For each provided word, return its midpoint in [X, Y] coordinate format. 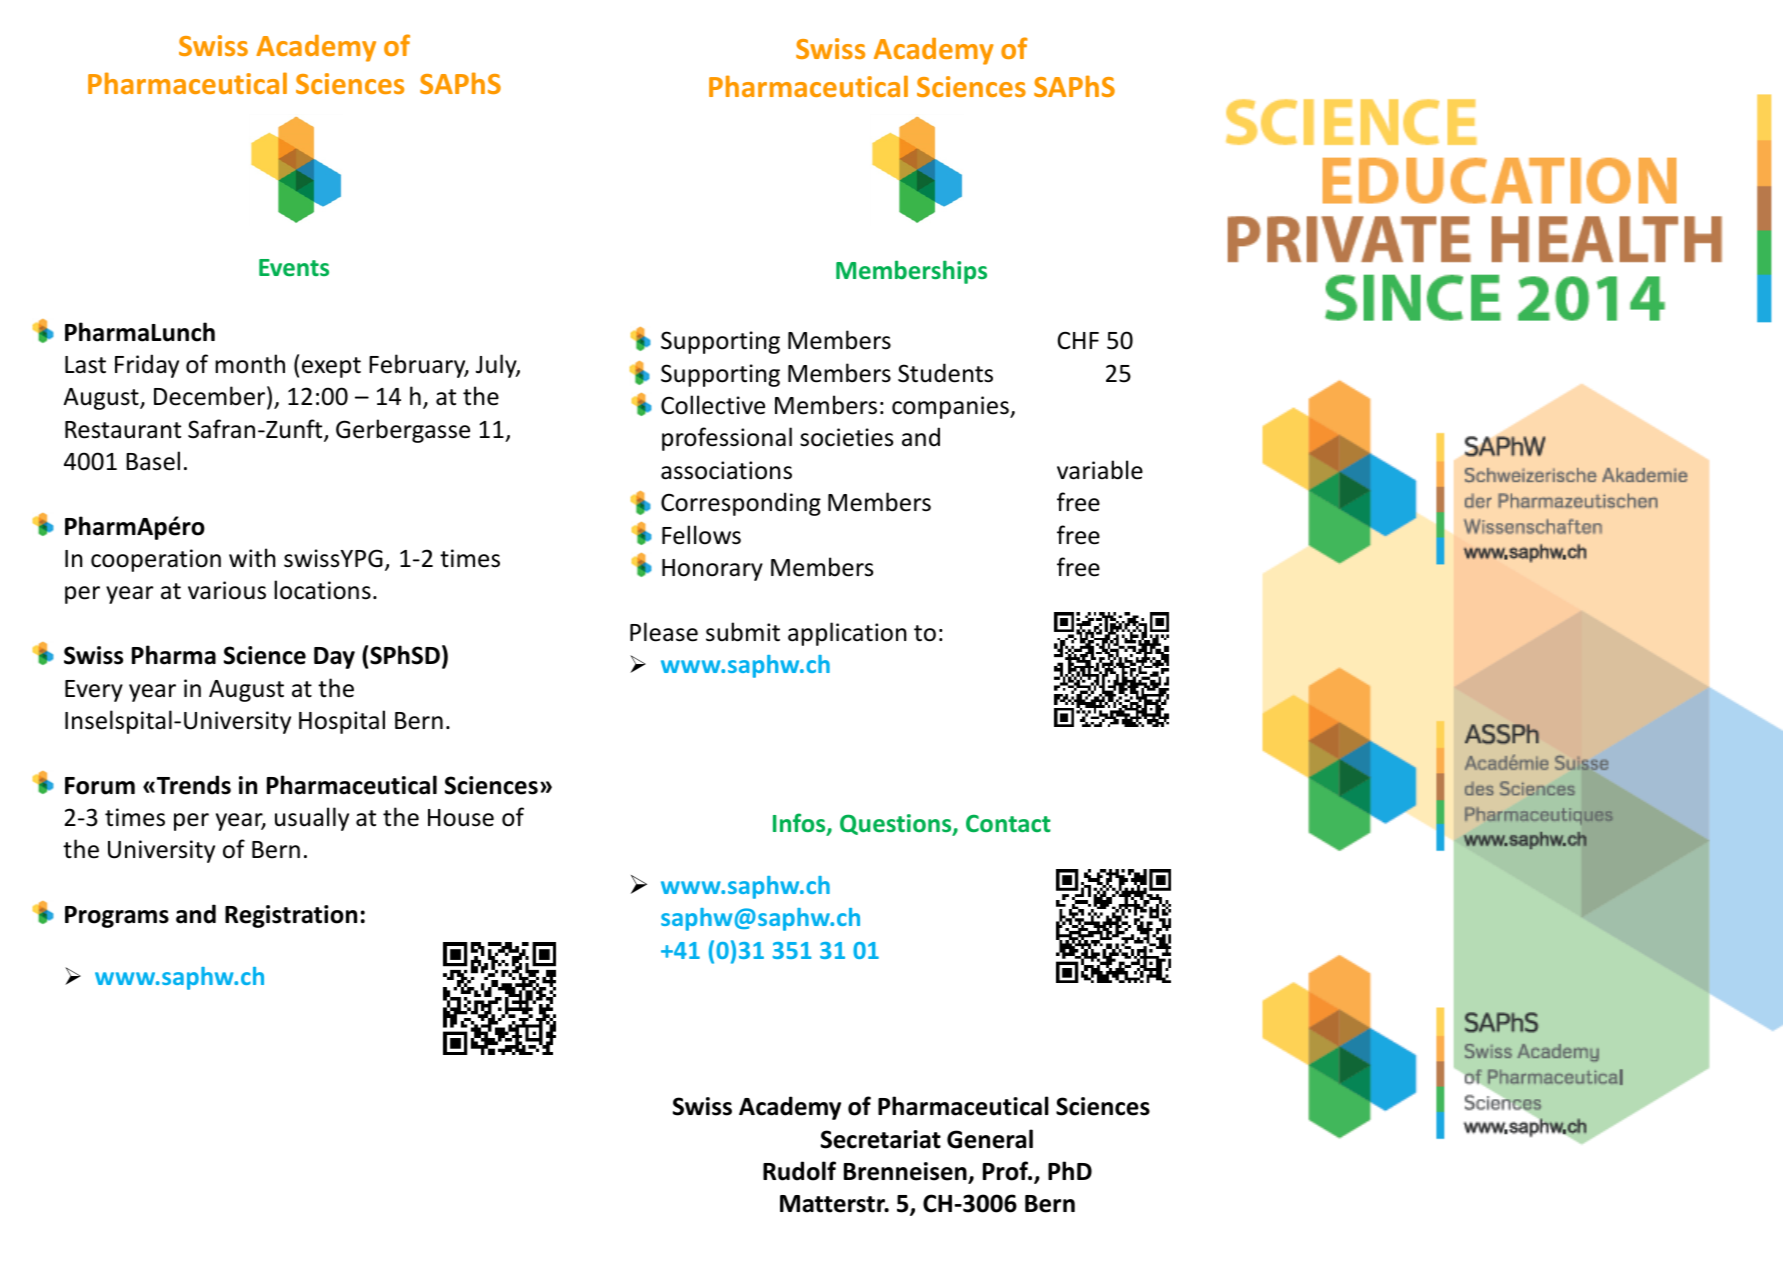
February [418, 366]
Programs [117, 917]
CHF [1078, 340]
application [847, 634]
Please [664, 632]
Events [294, 268]
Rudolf [799, 1171]
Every [94, 691]
